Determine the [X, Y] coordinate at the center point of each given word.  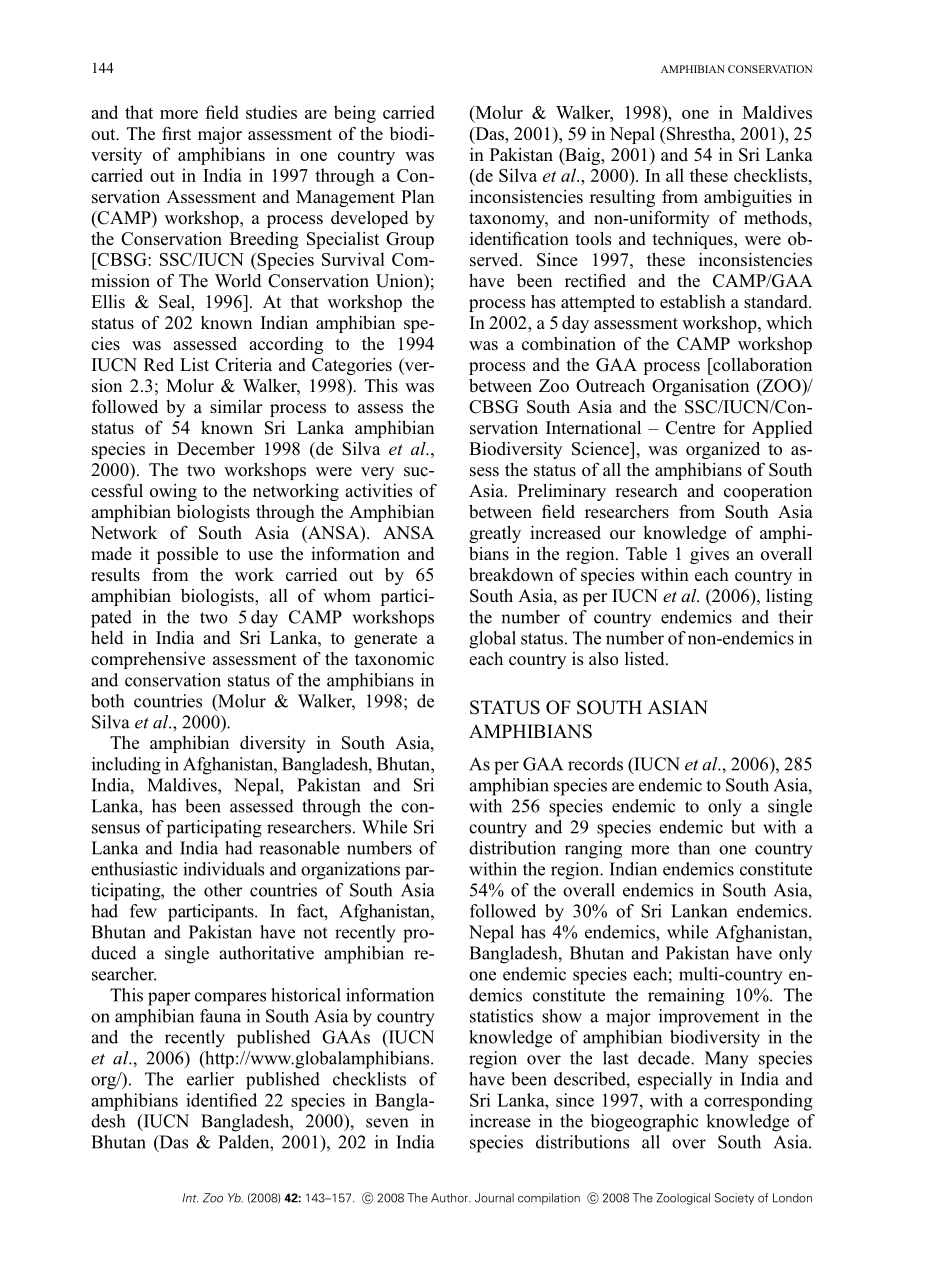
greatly [495, 534]
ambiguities [748, 198]
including [126, 766]
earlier [210, 1079]
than [694, 848]
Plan [417, 196]
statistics [501, 1016]
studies [271, 112]
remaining [686, 997]
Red [159, 365]
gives [709, 555]
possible [187, 555]
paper [169, 999]
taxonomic [394, 659]
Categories [352, 366]
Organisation [700, 387]
